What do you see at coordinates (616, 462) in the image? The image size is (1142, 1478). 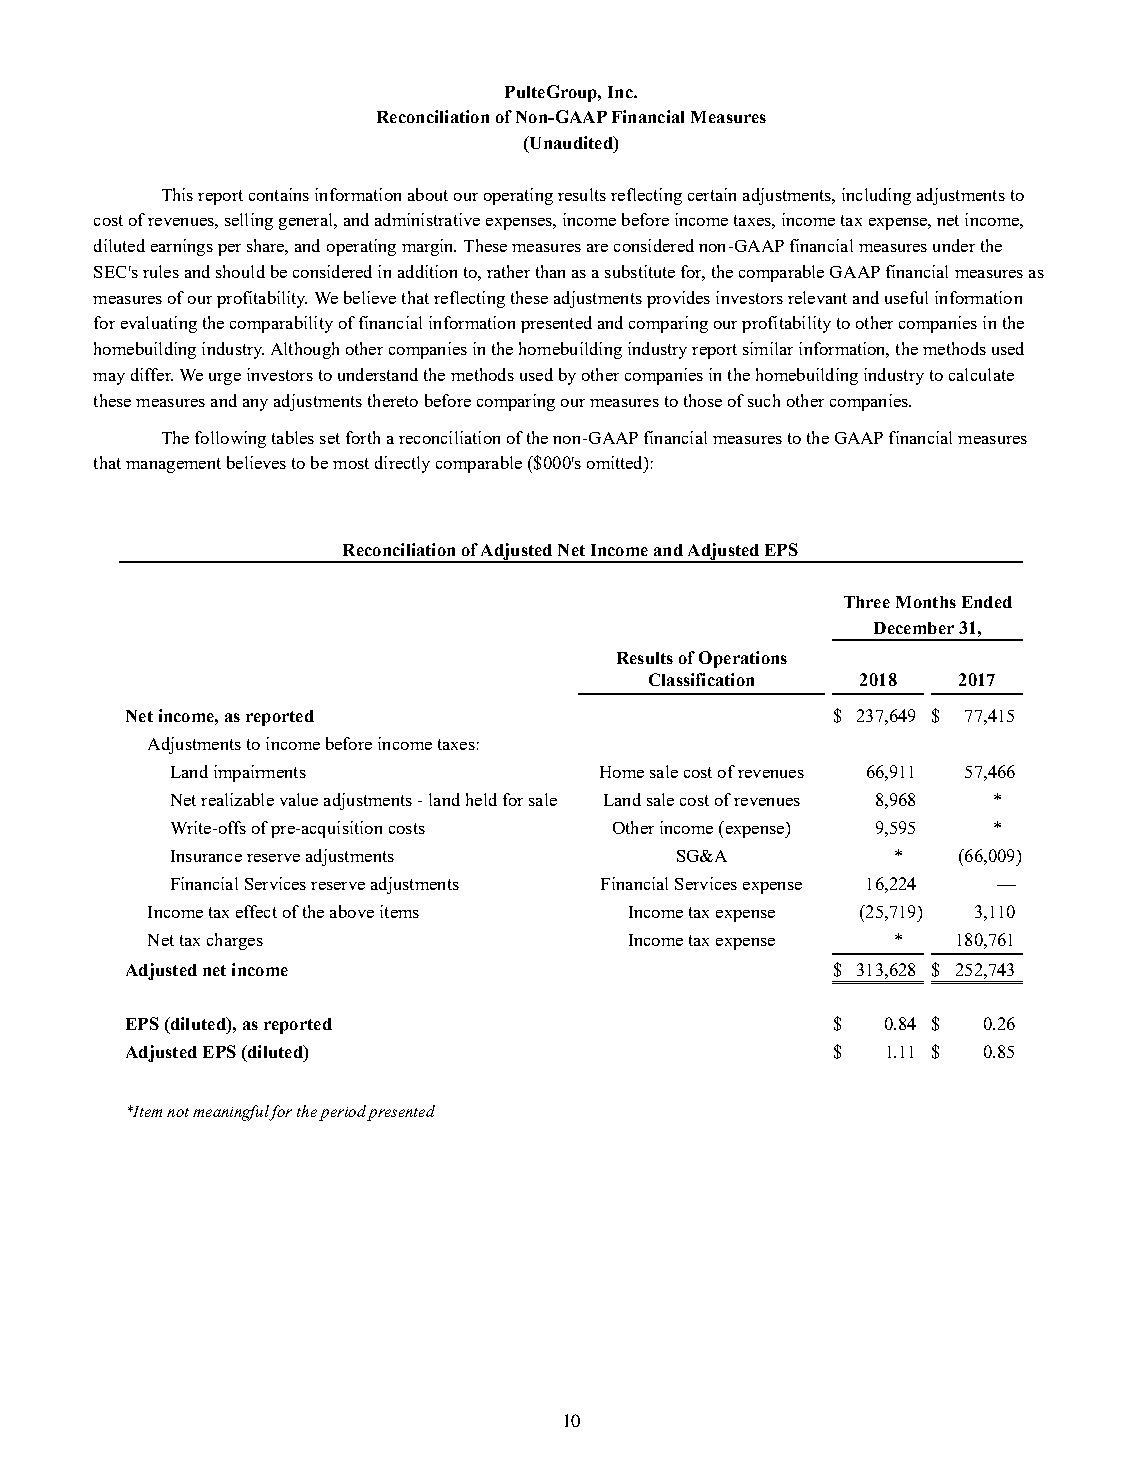 I see `omitted` at bounding box center [616, 462].
